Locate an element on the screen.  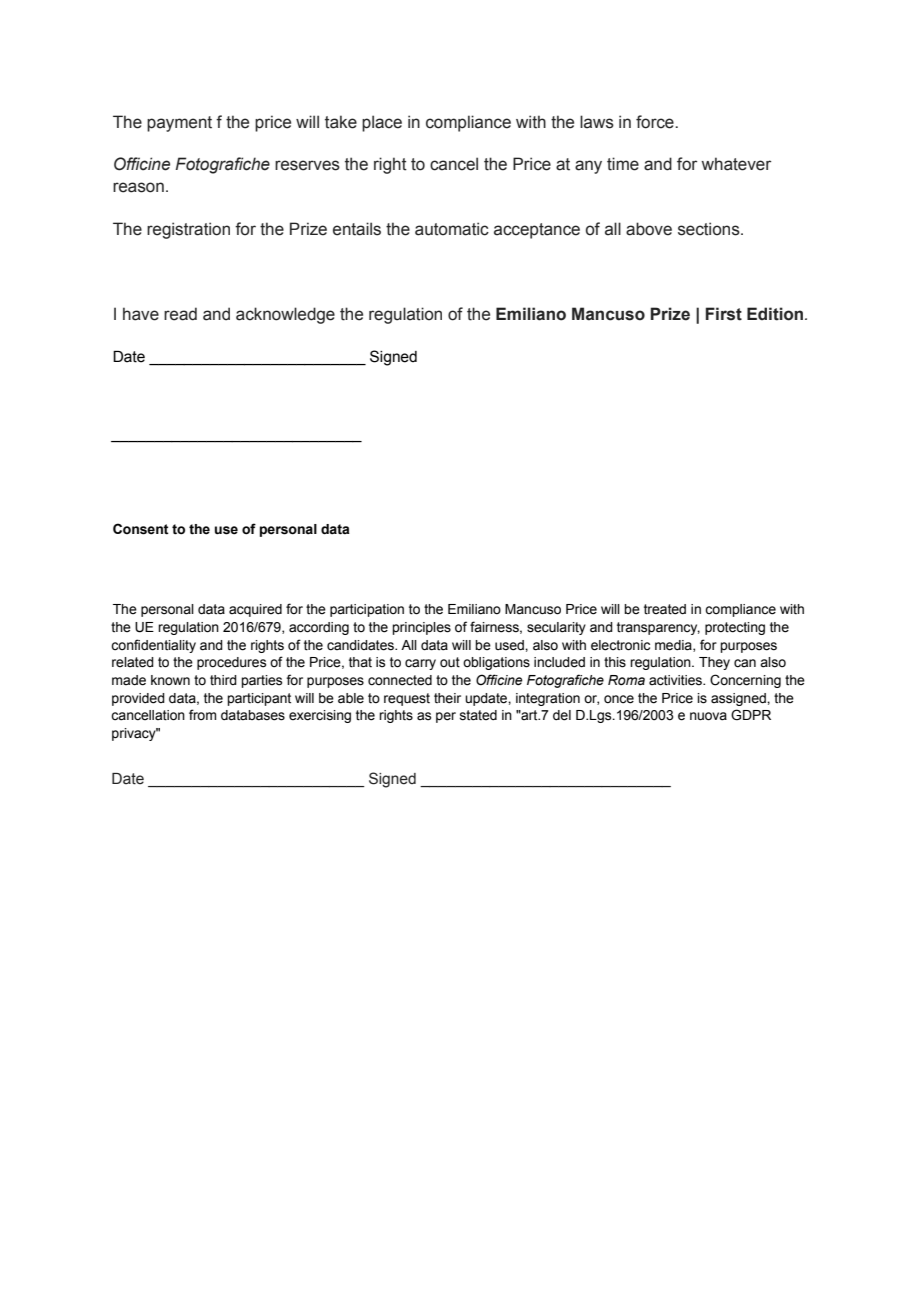
payment is located at coordinates (179, 124).
